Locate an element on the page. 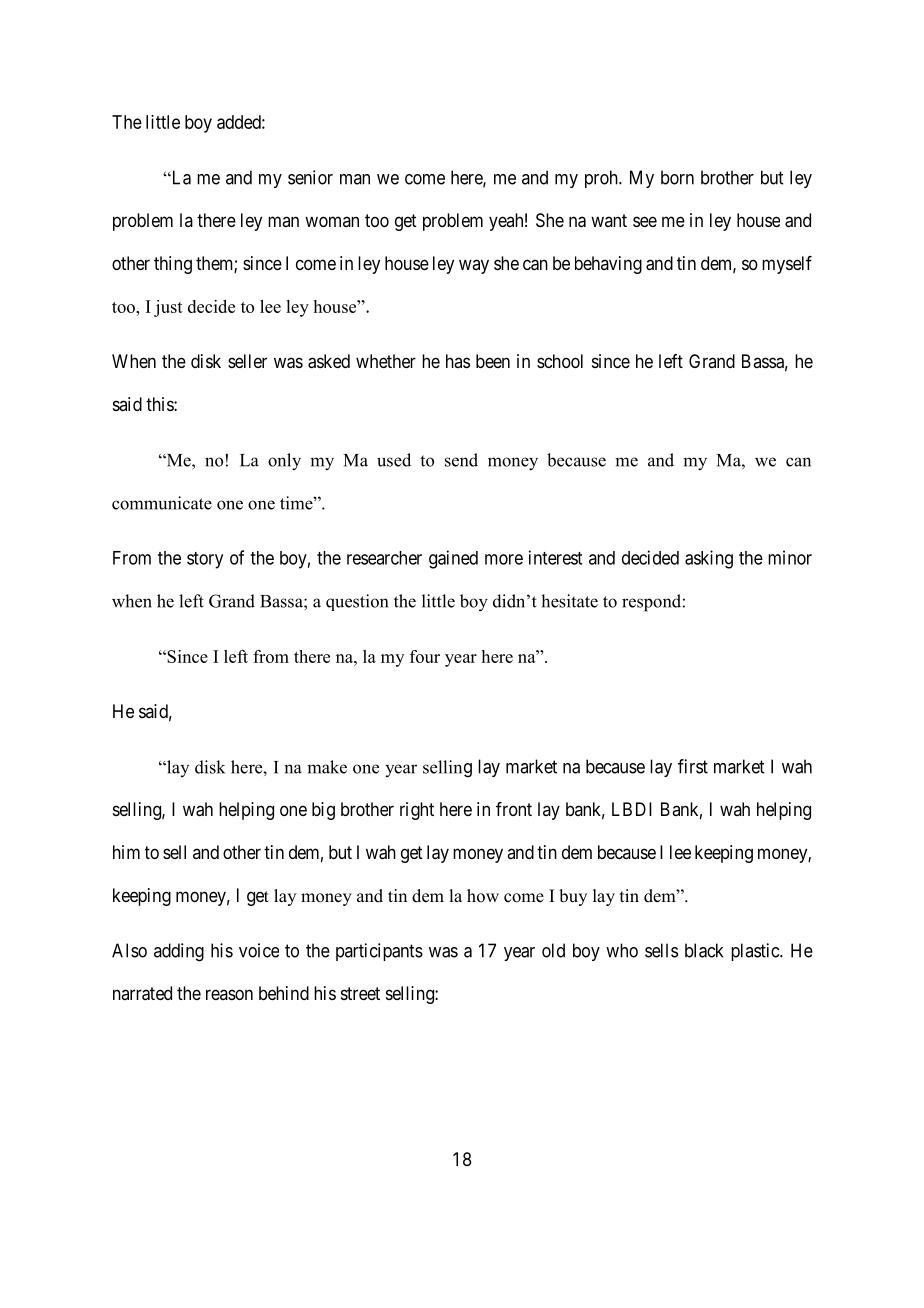  way is located at coordinates (474, 266).
